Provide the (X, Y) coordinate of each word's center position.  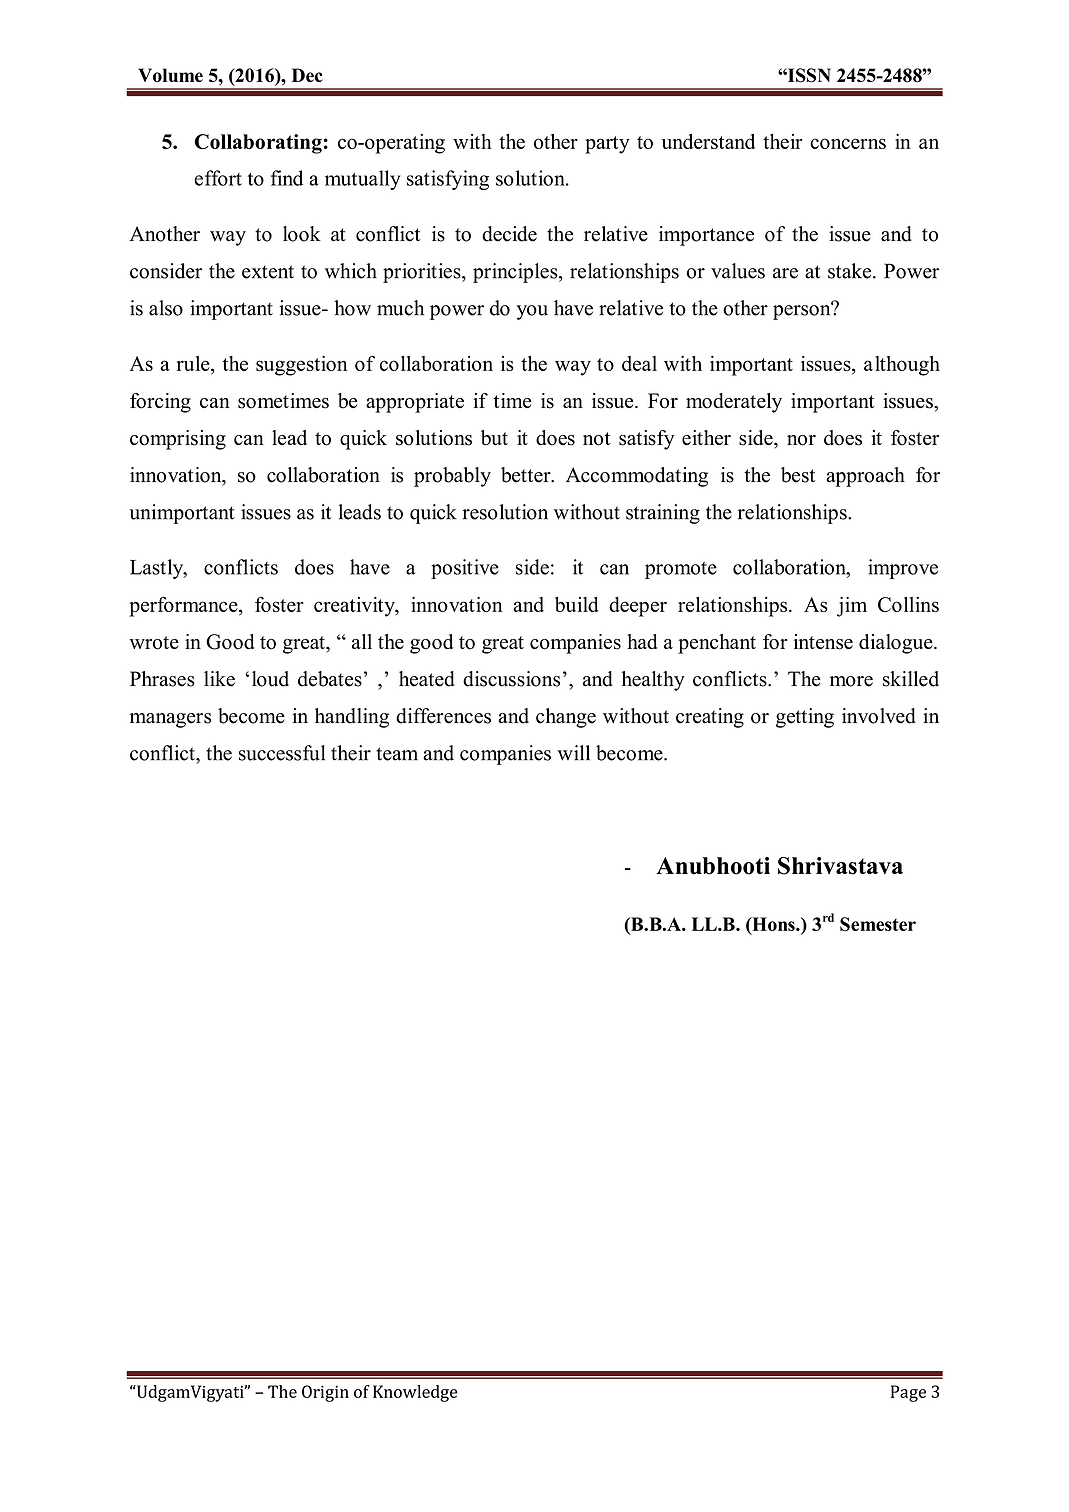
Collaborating (258, 144)
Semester (878, 924)
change (566, 718)
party (607, 145)
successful (282, 753)
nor (801, 440)
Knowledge (415, 1393)
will (573, 753)
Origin (325, 1393)
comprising (178, 440)
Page (908, 1393)
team (397, 754)
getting (805, 718)
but (494, 438)
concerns (848, 143)
